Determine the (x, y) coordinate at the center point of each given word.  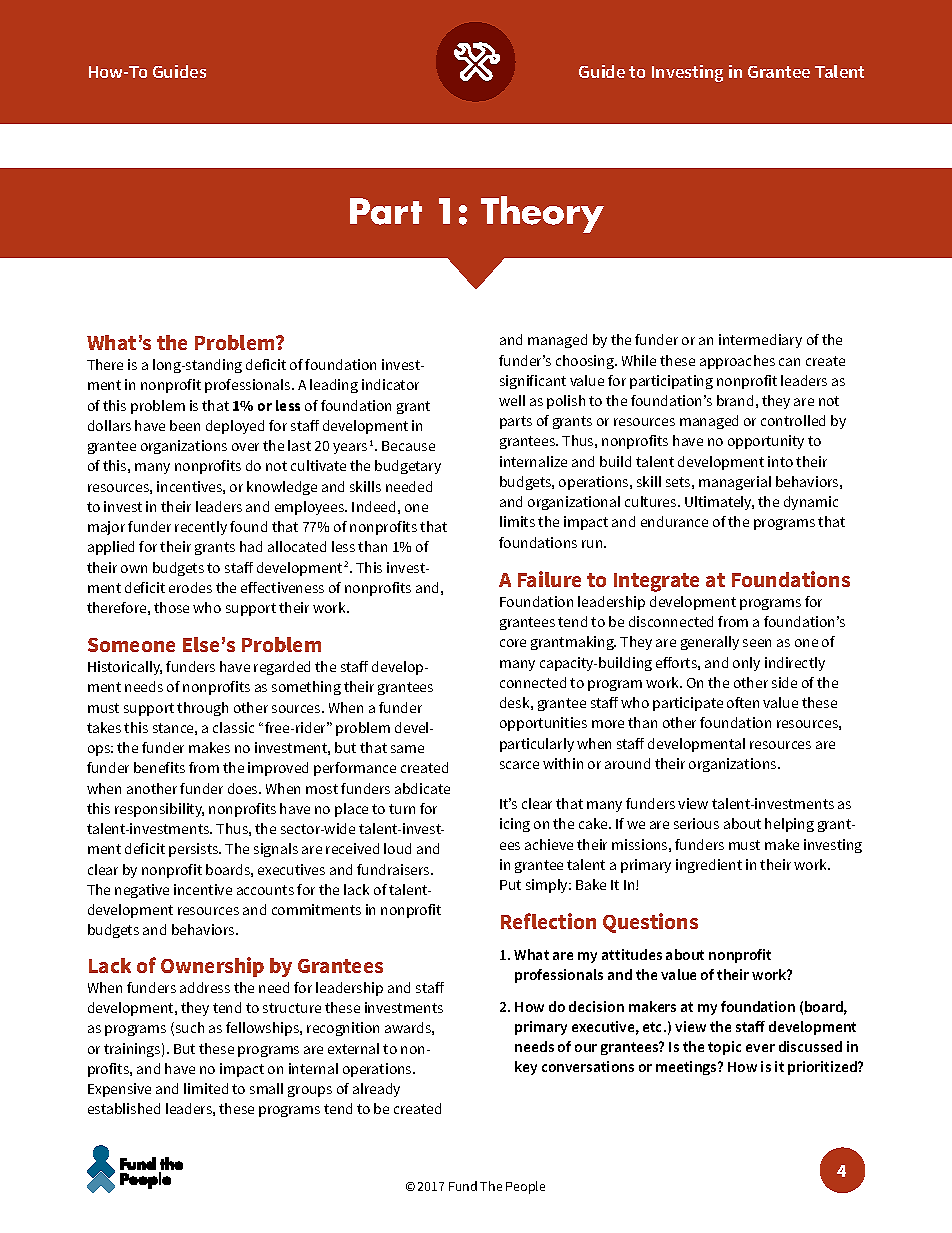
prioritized (823, 1068)
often (743, 702)
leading (334, 386)
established (124, 1108)
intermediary (760, 341)
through (202, 709)
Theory (542, 214)
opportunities (543, 724)
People (525, 1187)
